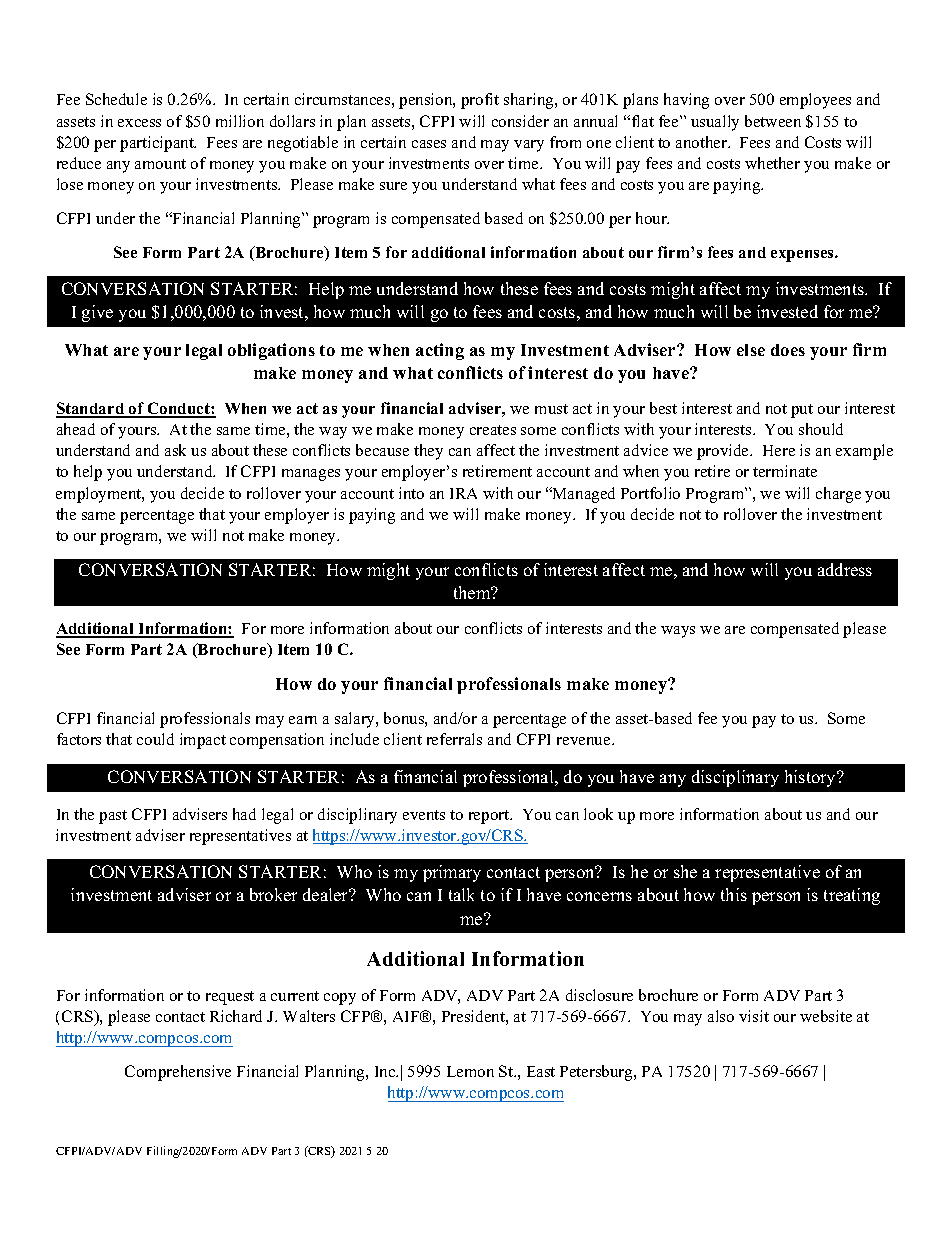 Image resolution: width=952 pixels, height=1233 pixels. I want to click on cases, so click(429, 144).
